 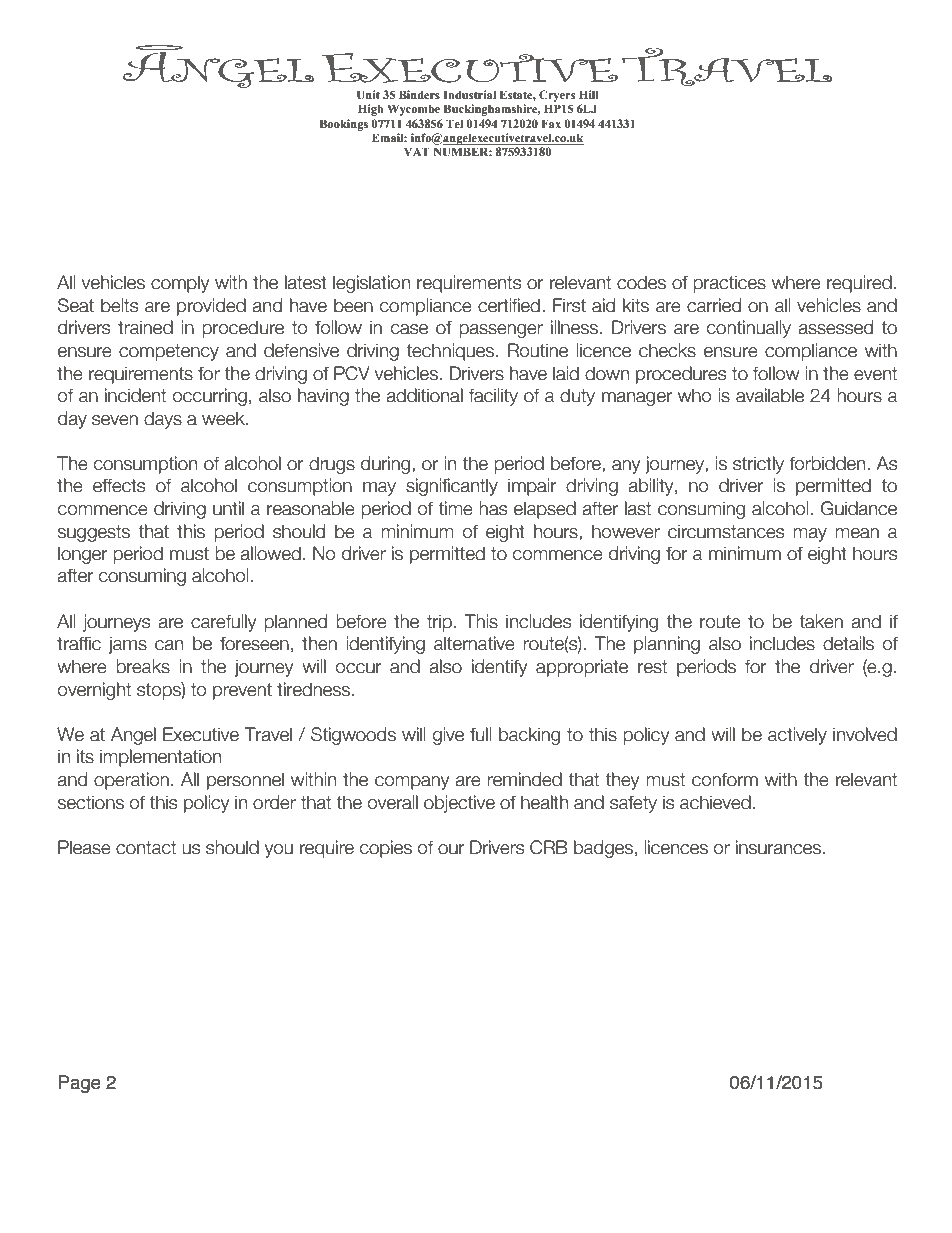 I want to click on continually, so click(x=749, y=329).
